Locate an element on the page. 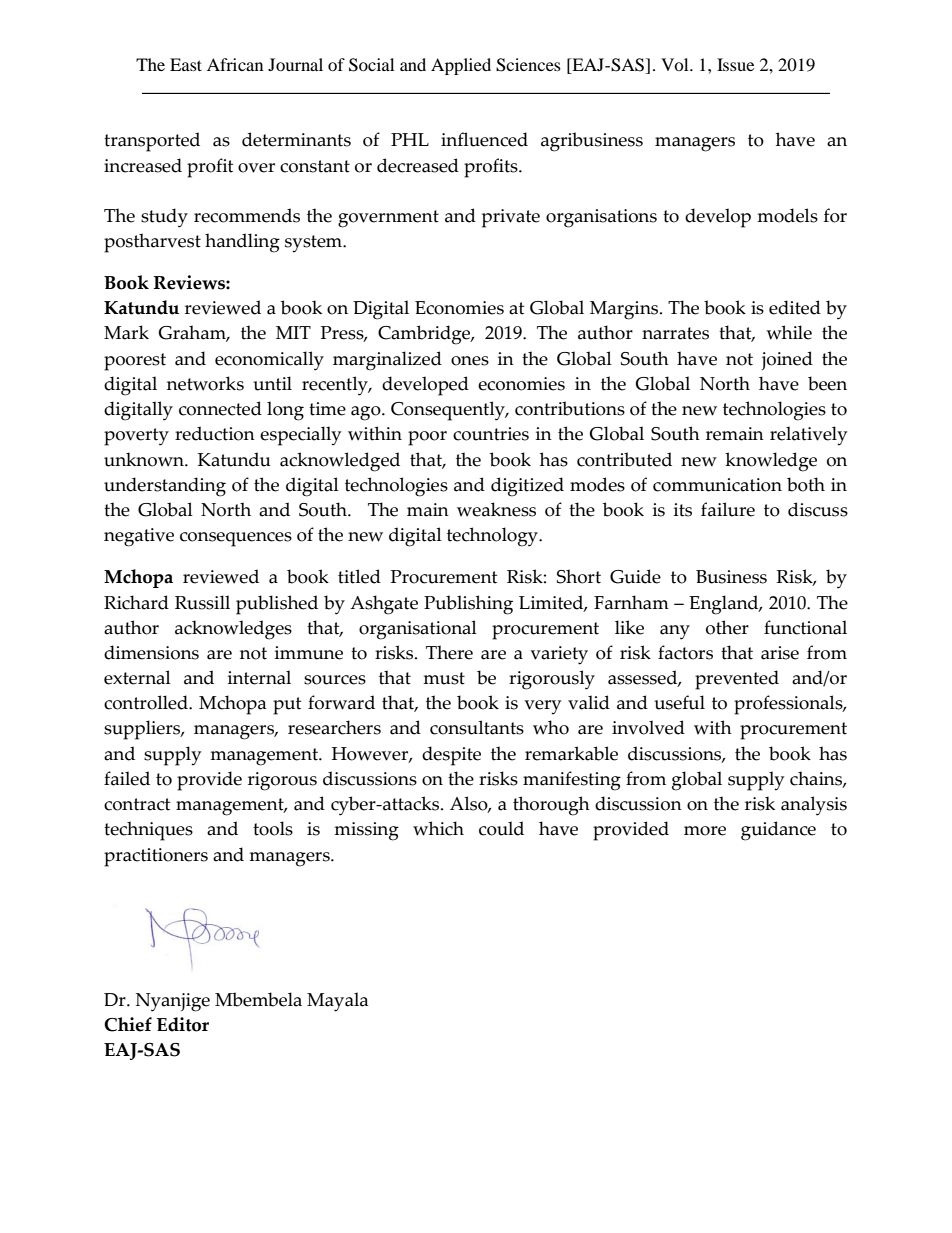  consequences is located at coordinates (236, 539).
